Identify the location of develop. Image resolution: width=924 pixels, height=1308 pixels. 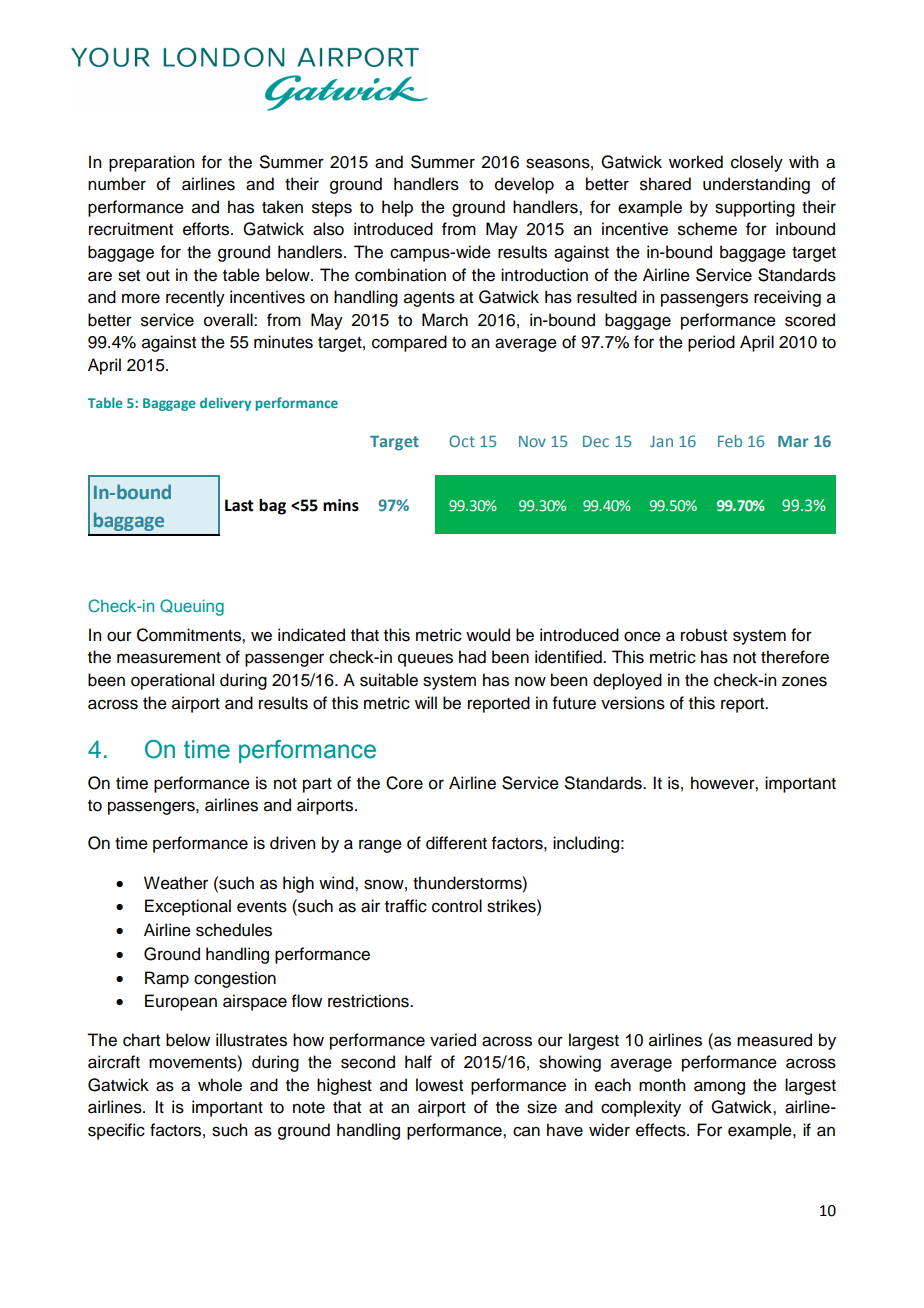
(524, 185).
